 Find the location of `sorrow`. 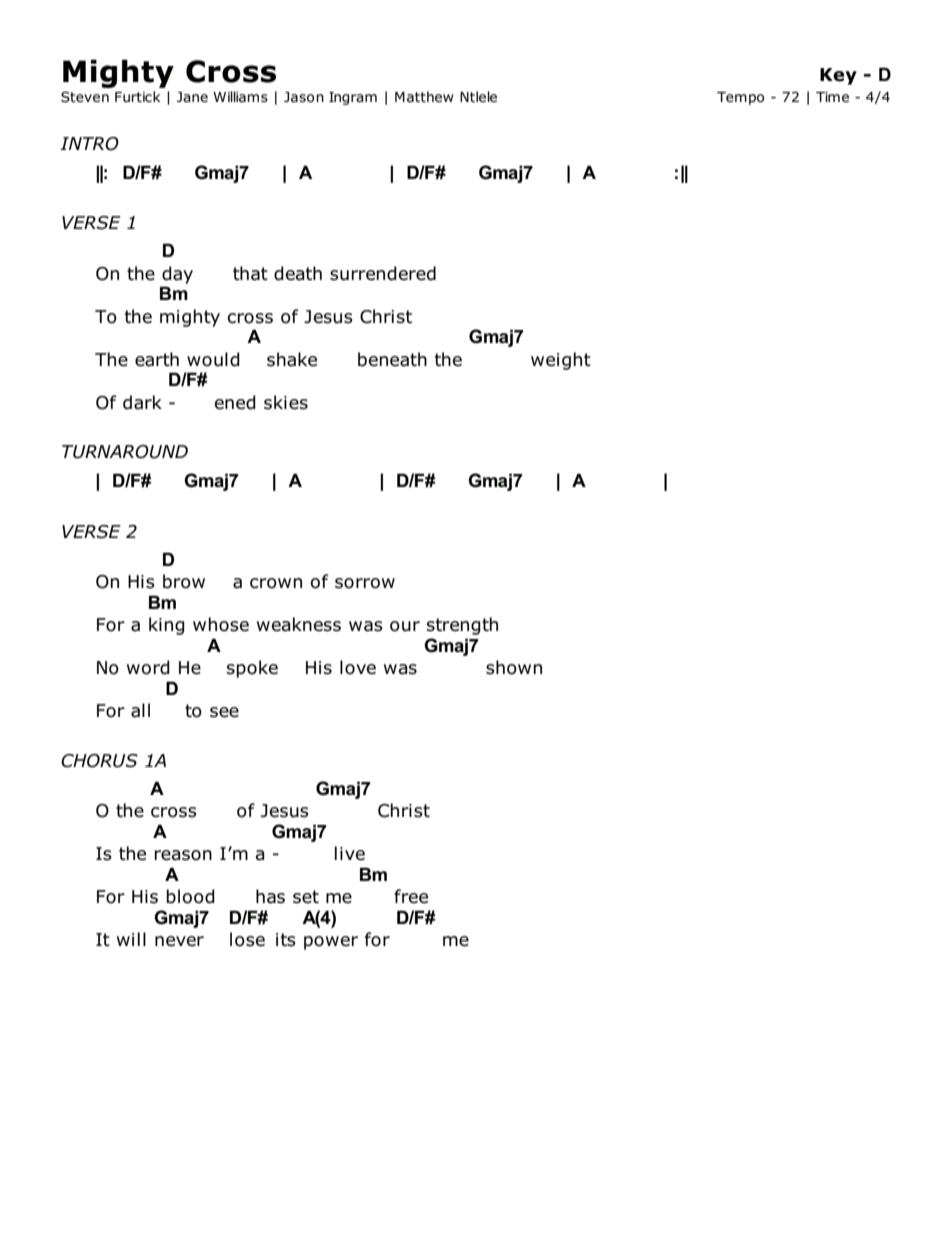

sorrow is located at coordinates (365, 583).
